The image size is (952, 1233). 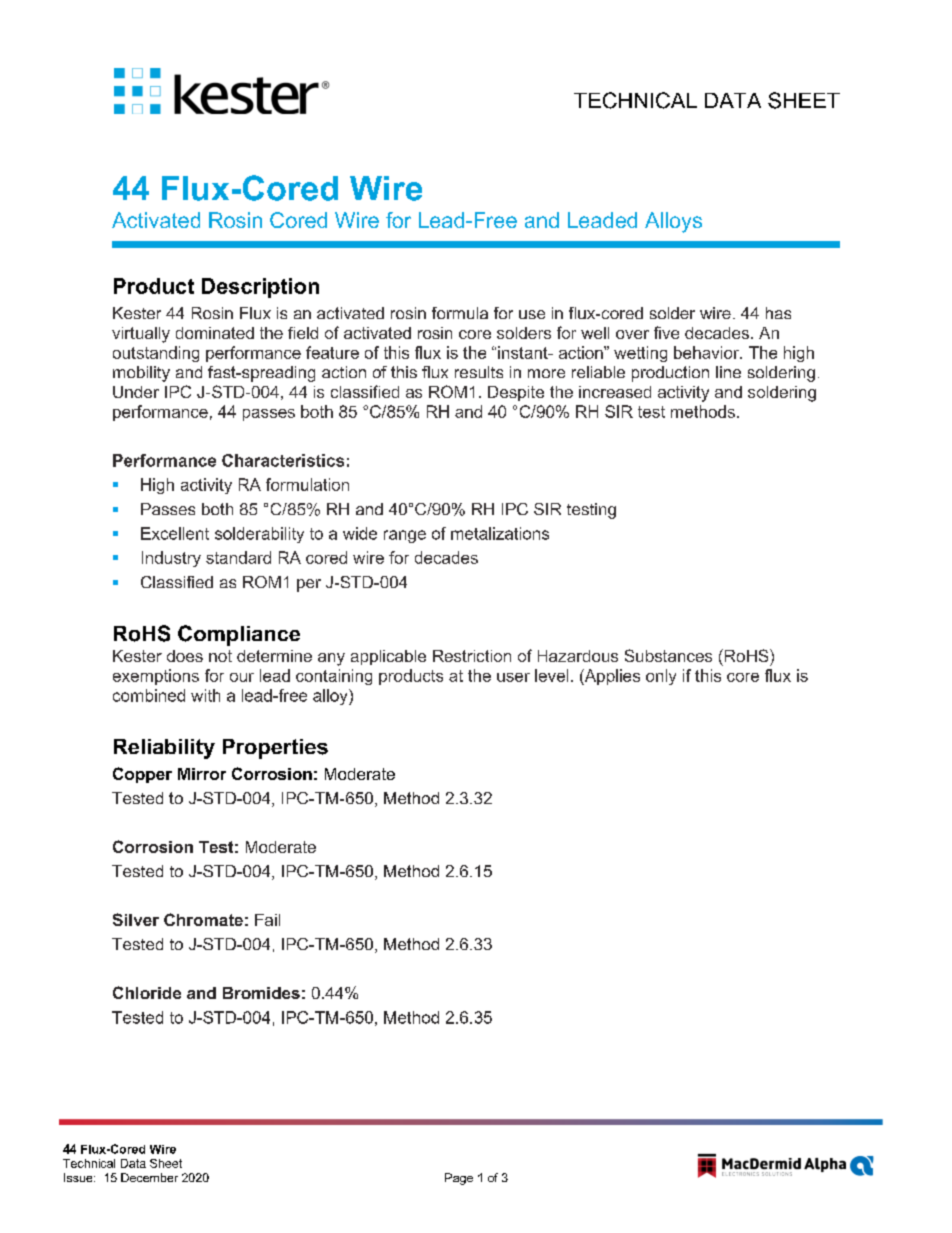 What do you see at coordinates (185, 656) in the screenshot?
I see `does` at bounding box center [185, 656].
